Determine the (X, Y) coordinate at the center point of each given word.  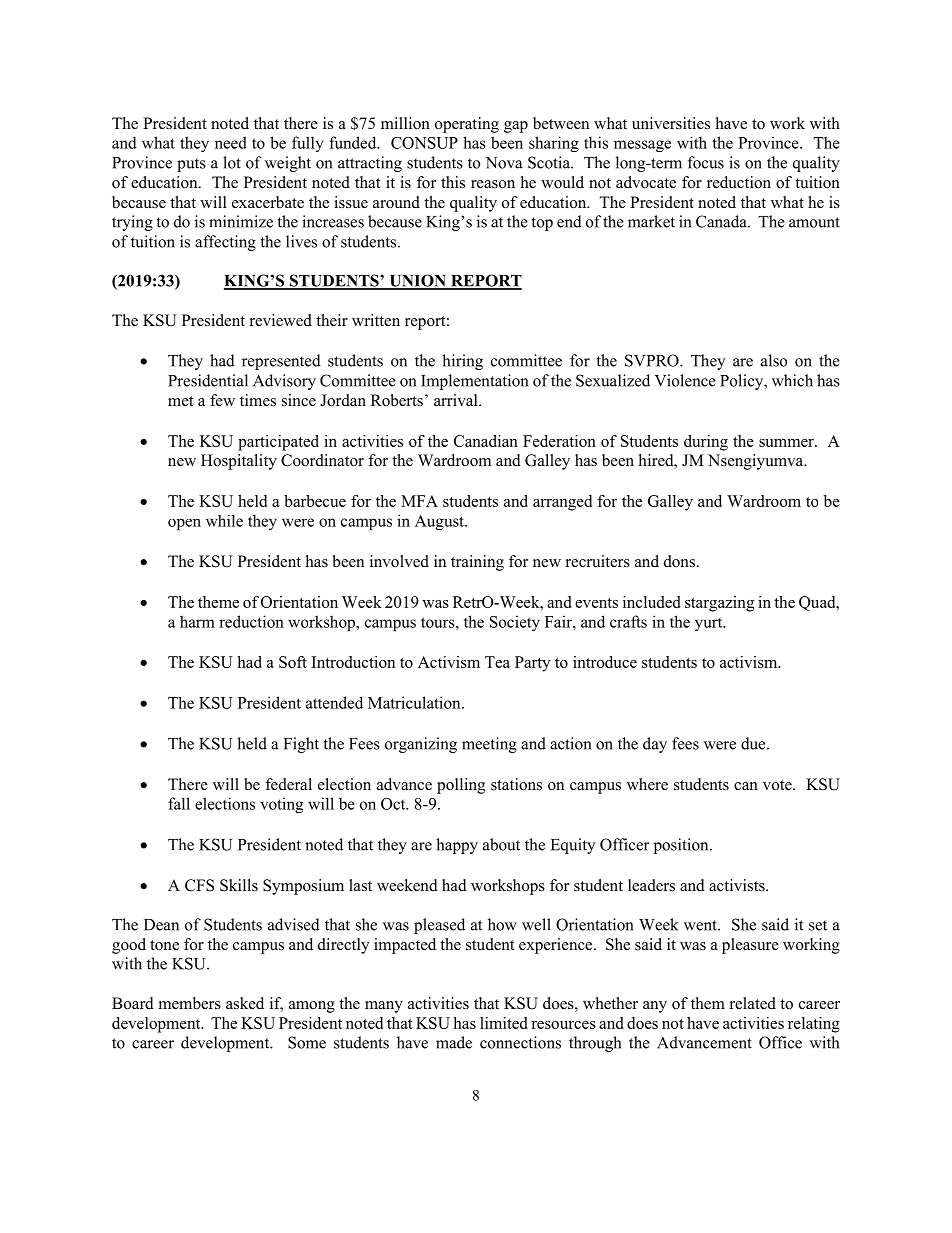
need (231, 142)
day (655, 745)
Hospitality (239, 462)
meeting (489, 745)
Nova (504, 163)
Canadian (486, 441)
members (190, 1003)
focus (706, 162)
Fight (301, 745)
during (706, 443)
